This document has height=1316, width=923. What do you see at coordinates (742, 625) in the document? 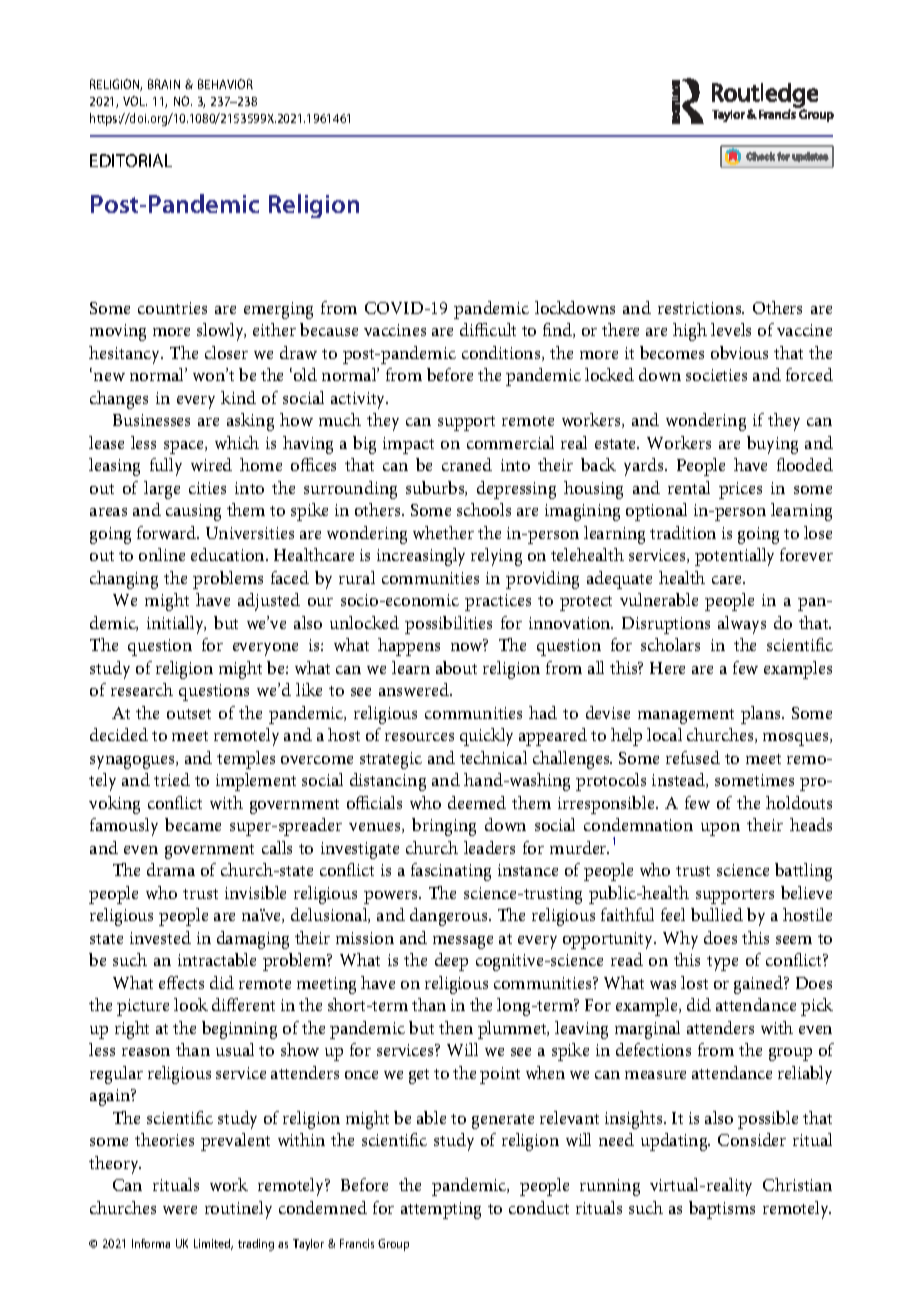
I see `always` at bounding box center [742, 625].
